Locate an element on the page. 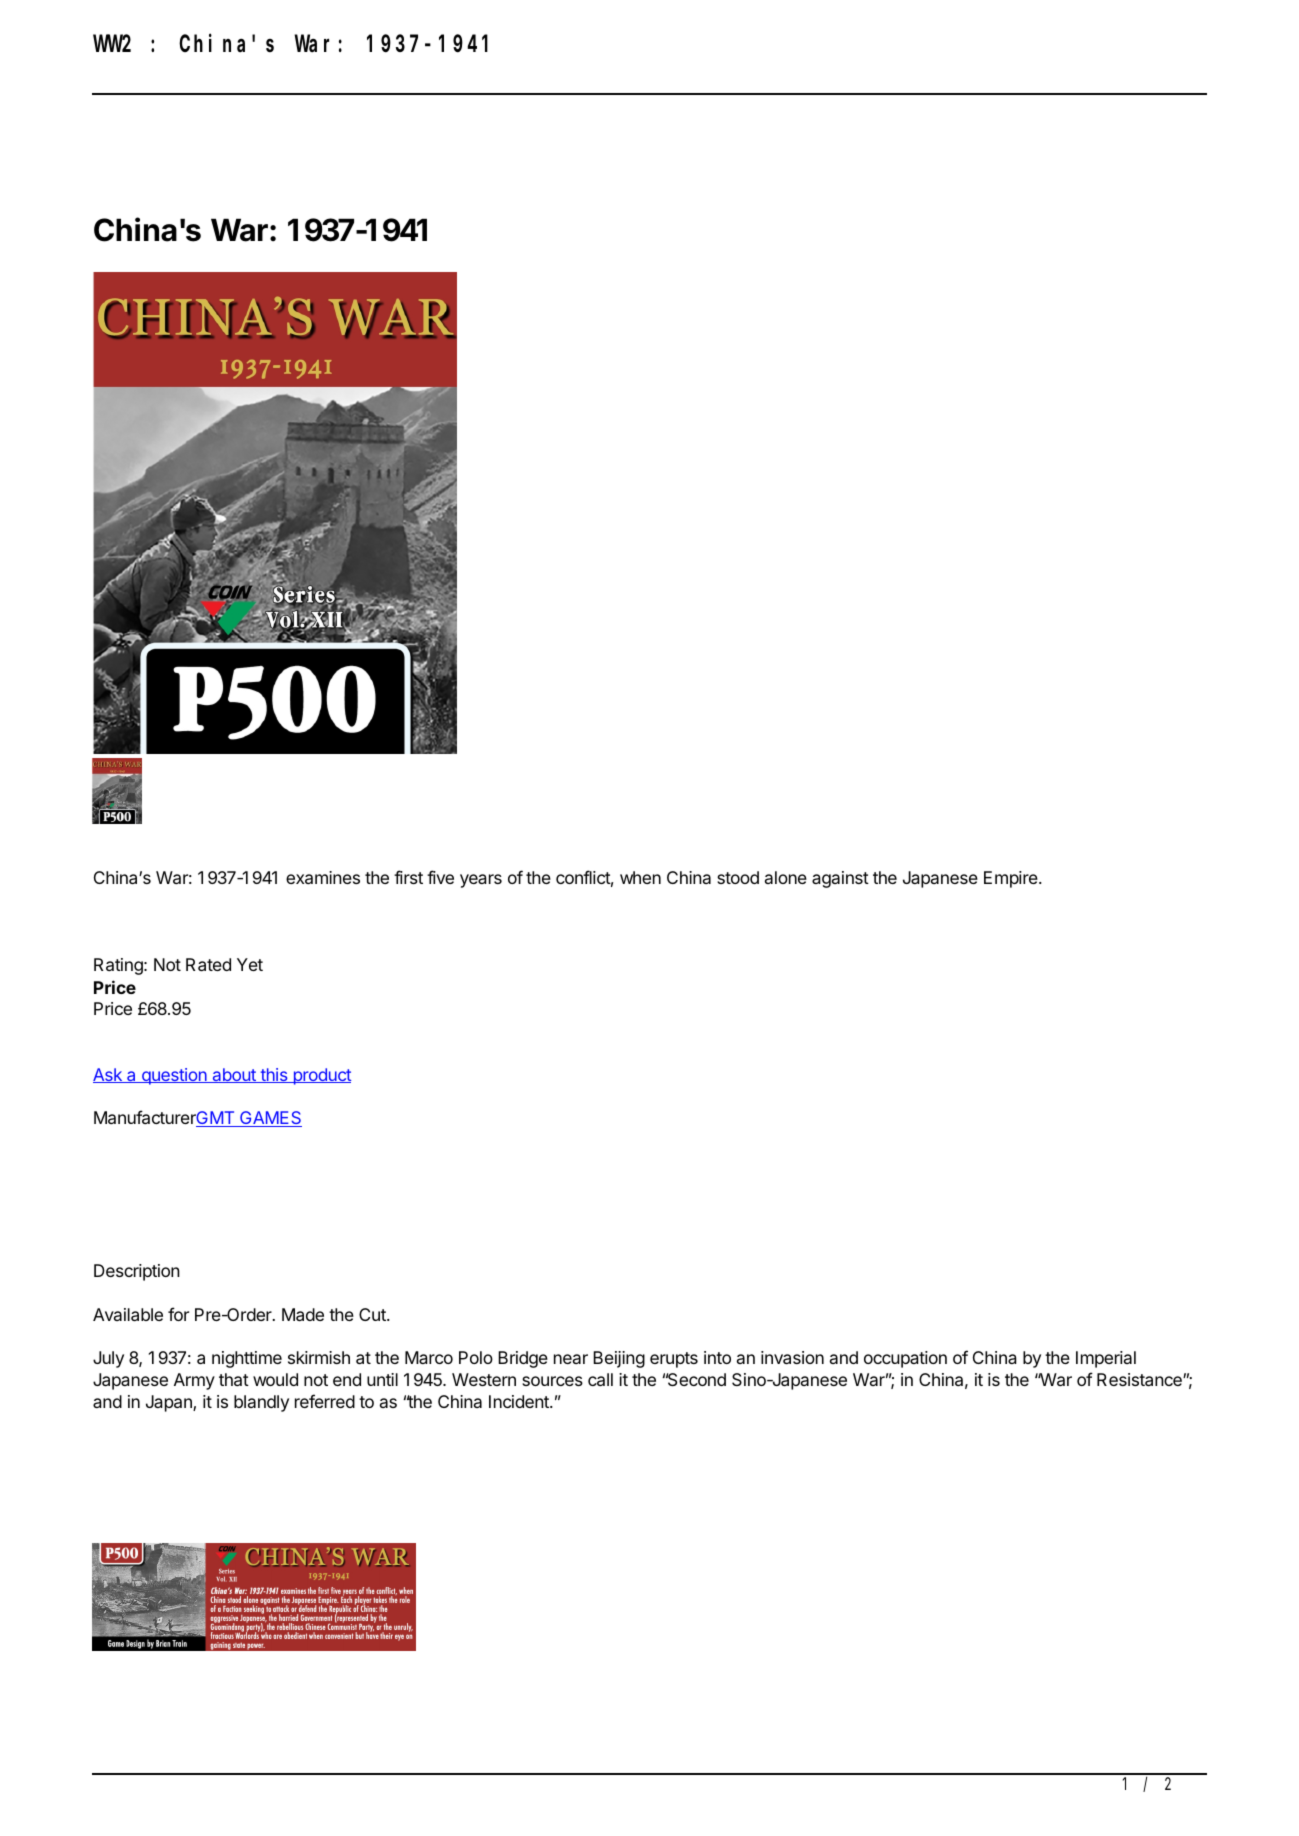 The image size is (1299, 1836). Imperial is located at coordinates (1106, 1359).
